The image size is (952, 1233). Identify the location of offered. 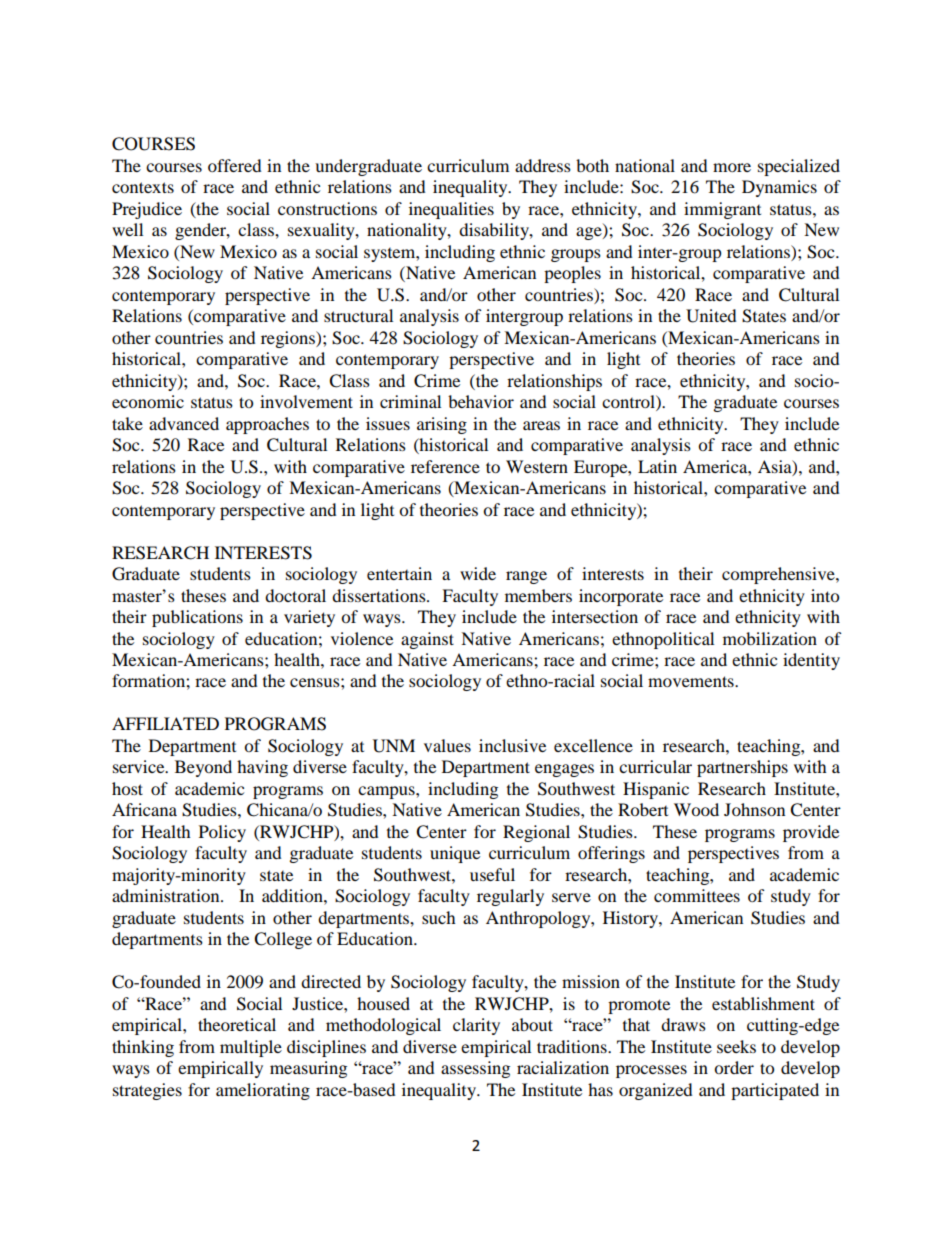
(235, 165).
